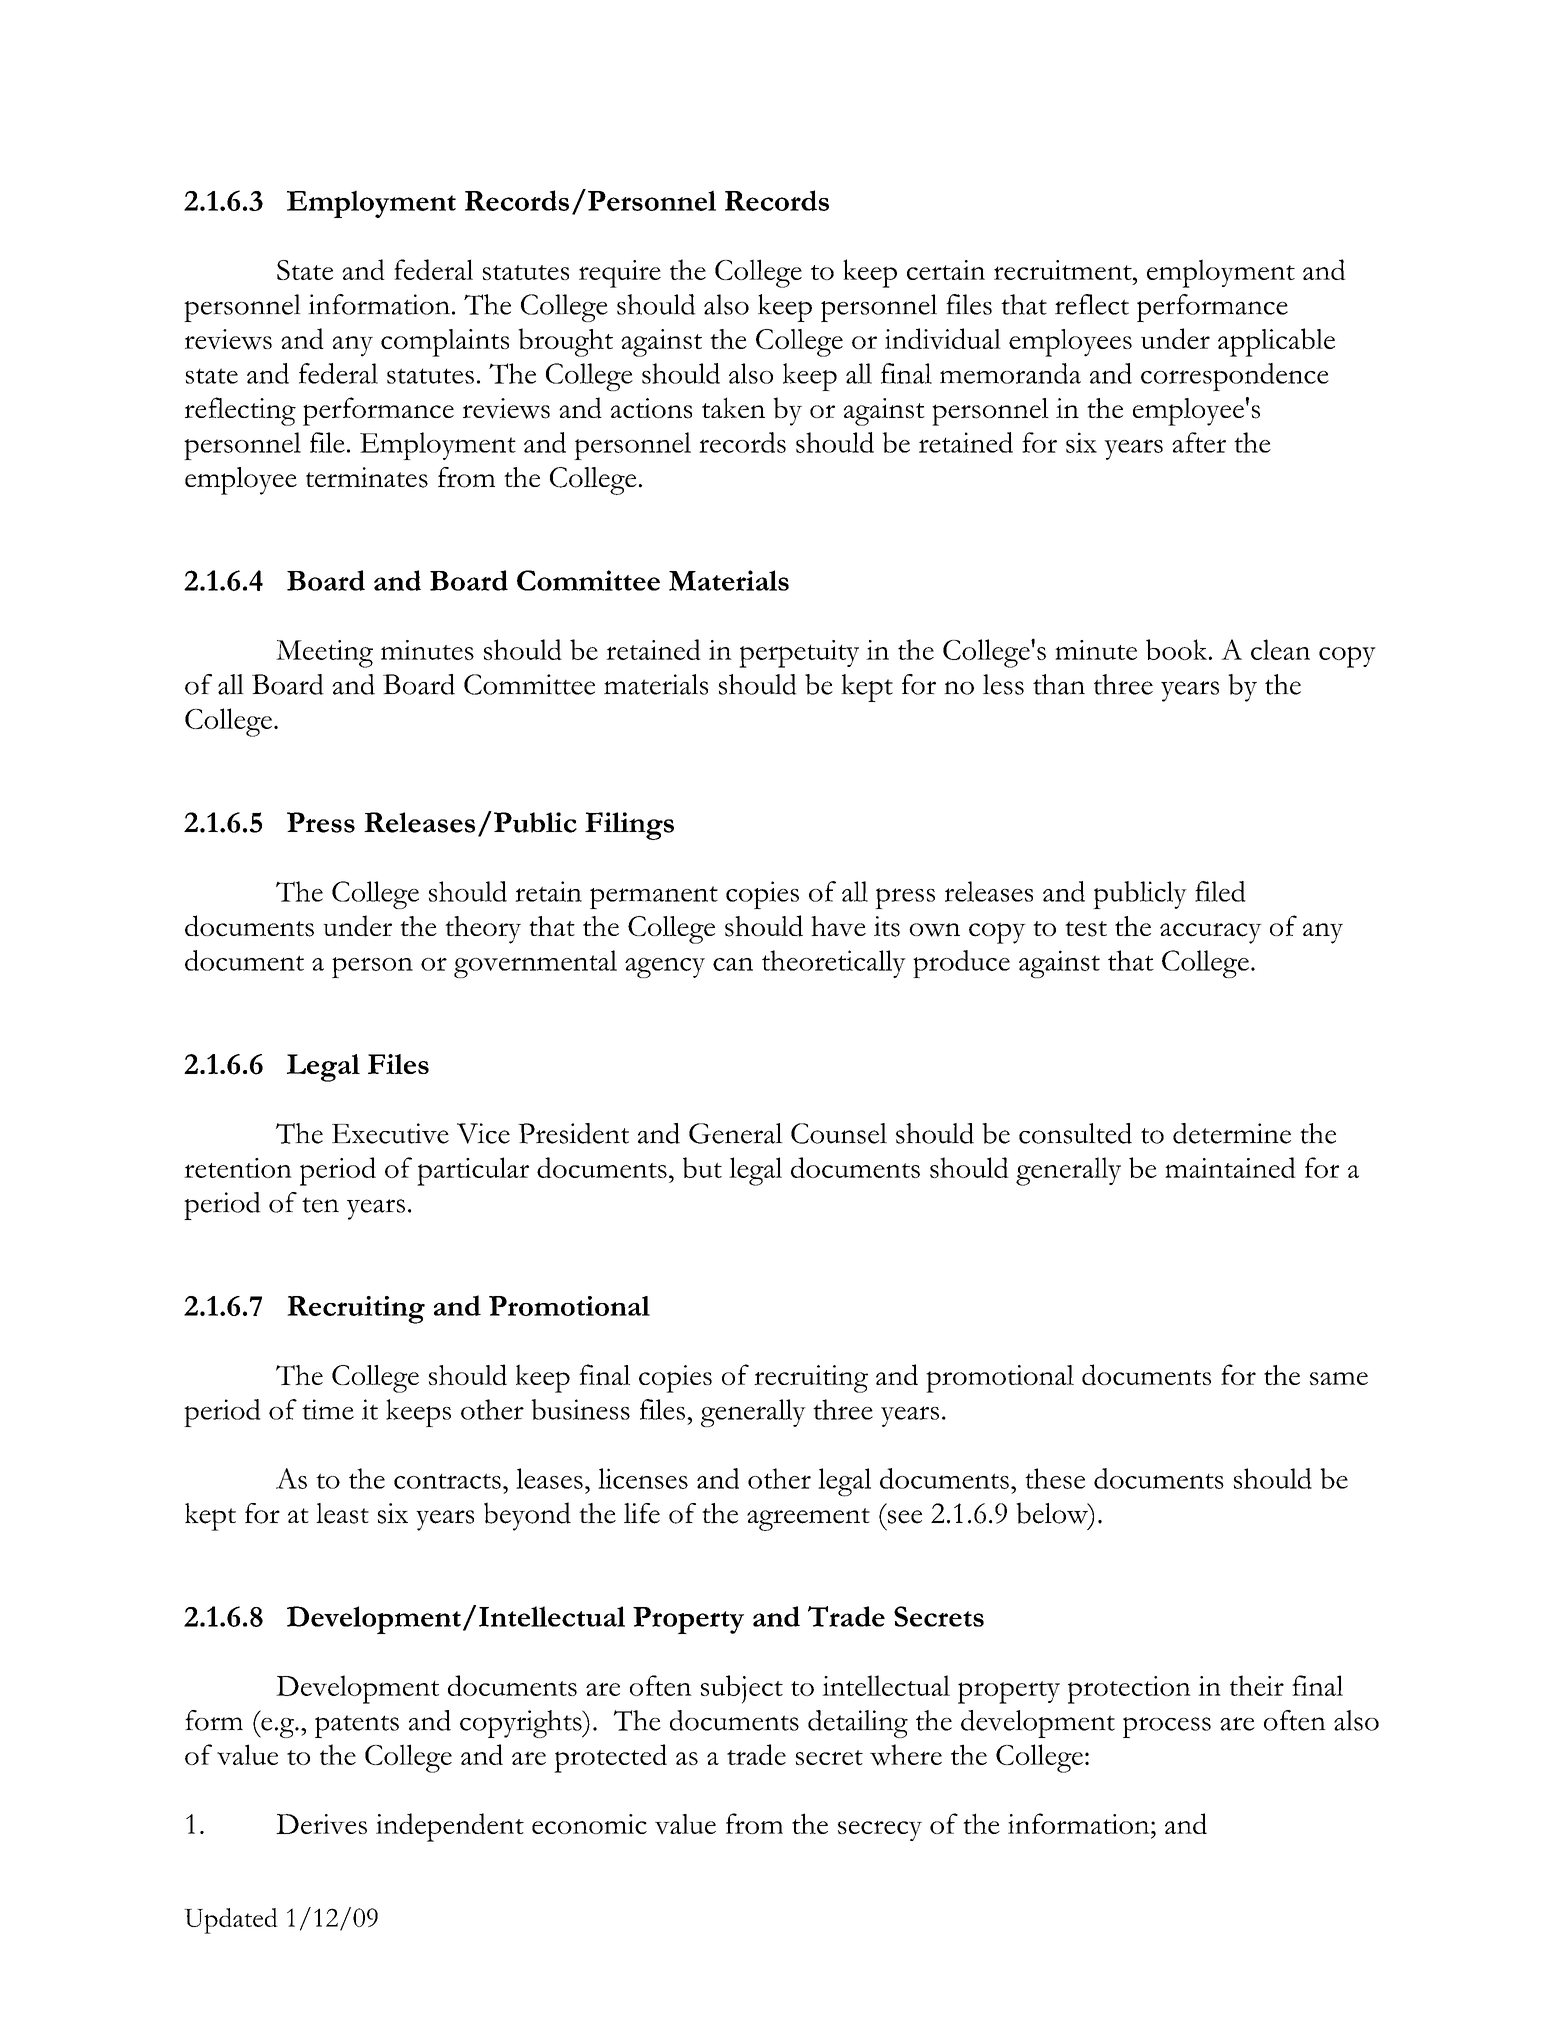  What do you see at coordinates (733, 407) in the page?
I see `taken` at bounding box center [733, 407].
